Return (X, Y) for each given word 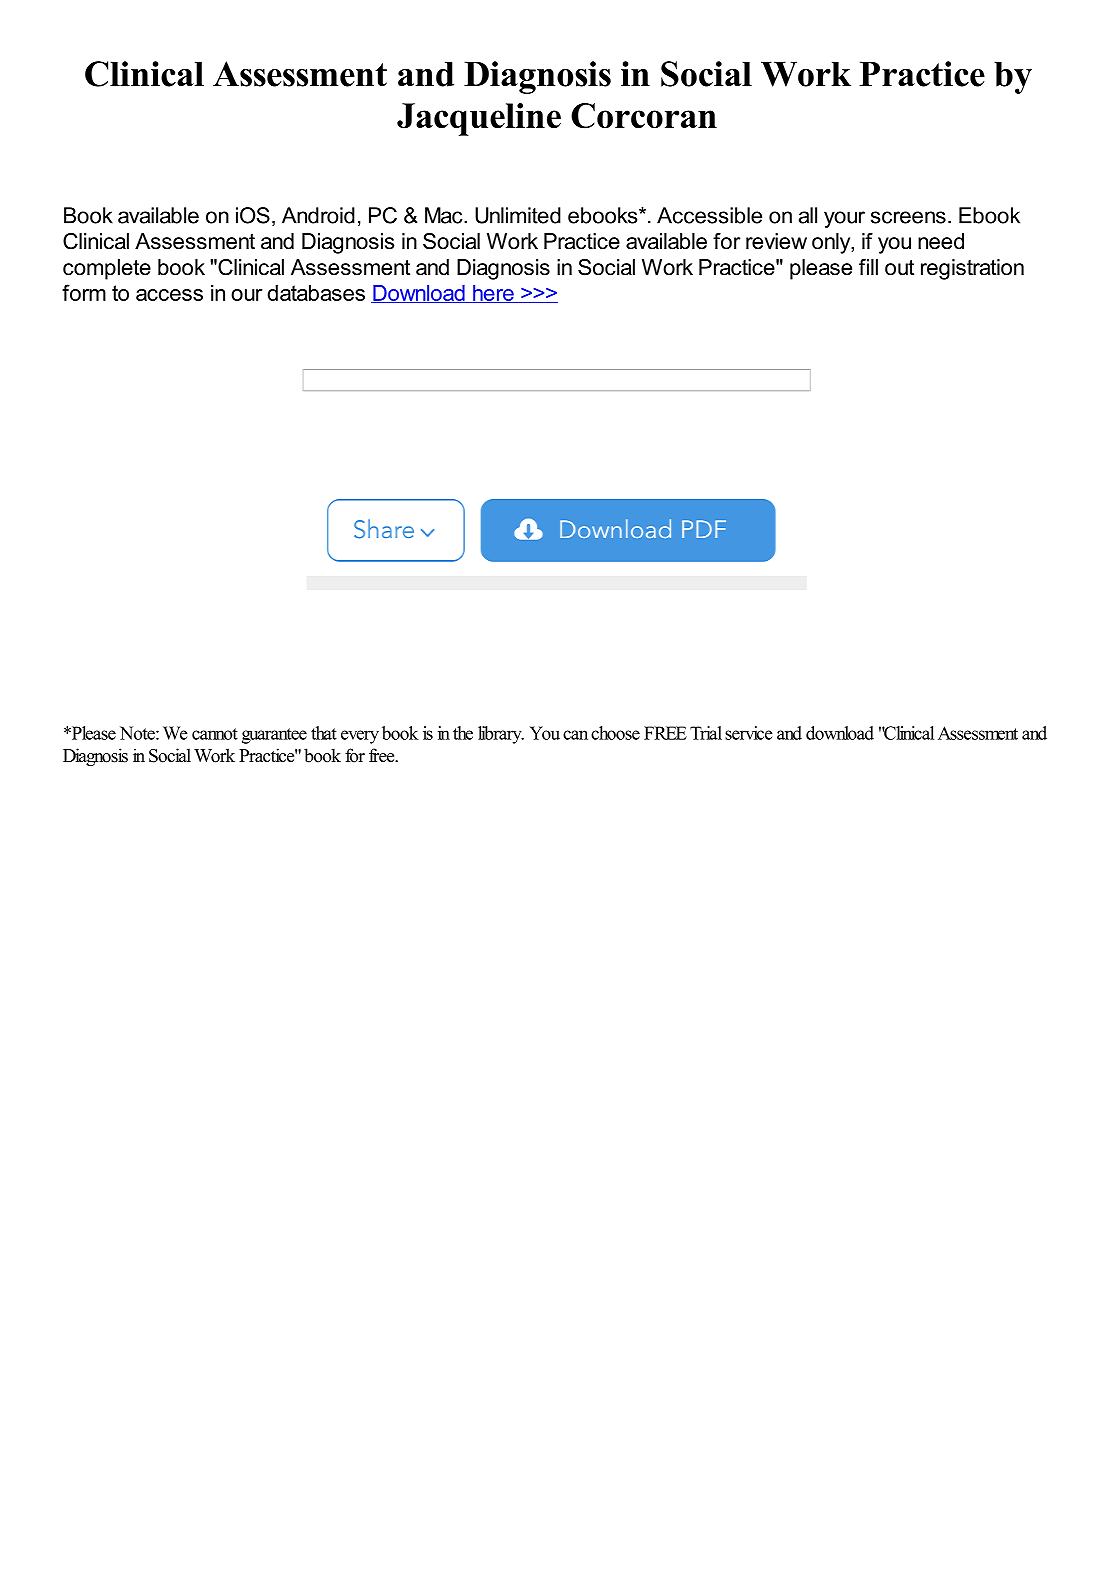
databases (316, 293)
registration (972, 269)
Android (318, 215)
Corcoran (644, 116)
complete (107, 269)
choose (615, 733)
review (776, 241)
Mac (445, 215)
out (899, 267)
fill (868, 267)
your (844, 219)
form (84, 292)
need (941, 241)
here (493, 294)
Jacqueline (479, 119)
